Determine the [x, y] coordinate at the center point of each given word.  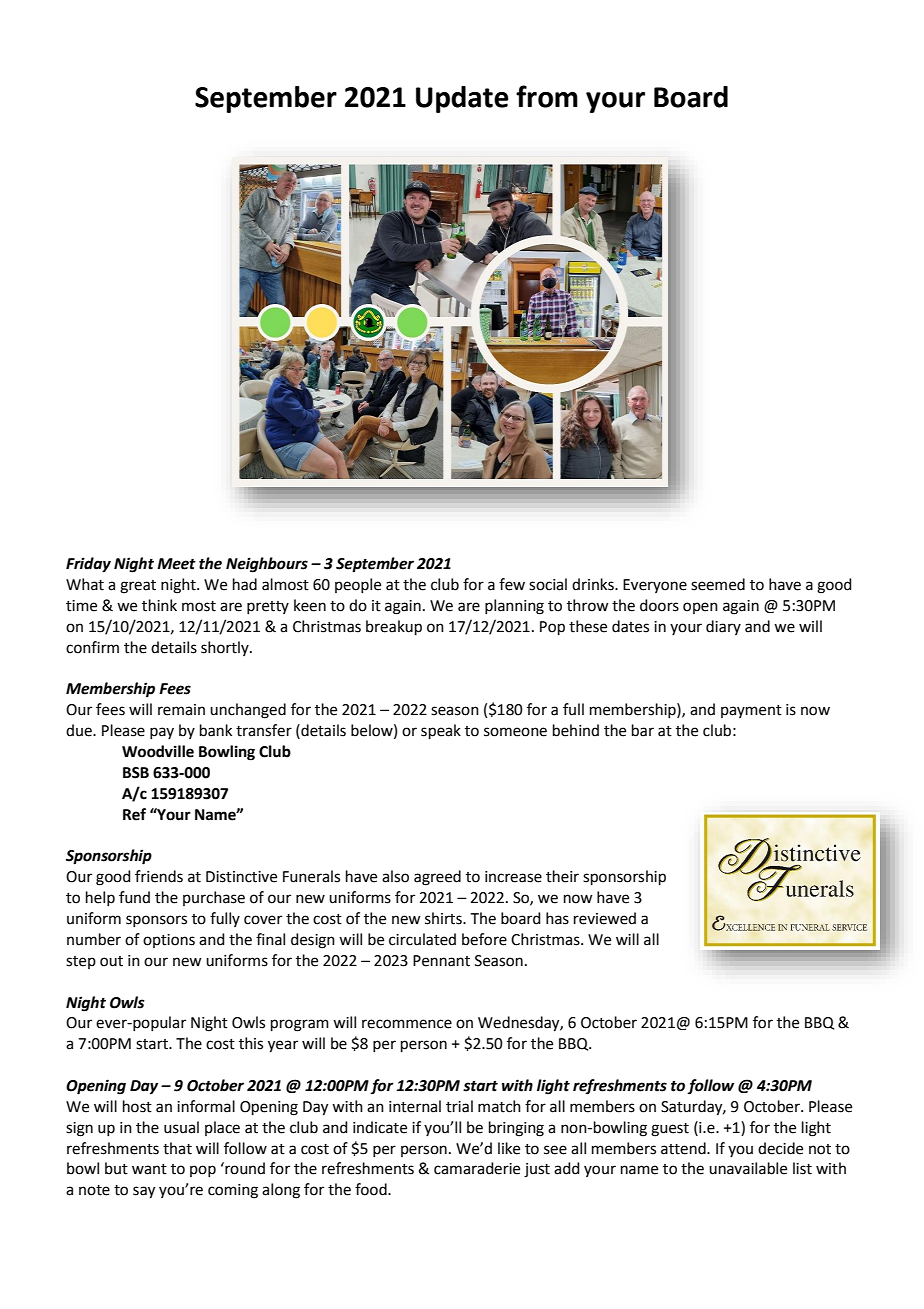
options [169, 941]
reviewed [605, 918]
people [358, 585]
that [177, 1148]
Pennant [441, 961]
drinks [594, 584]
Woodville [158, 751]
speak [441, 731]
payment [751, 711]
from [547, 96]
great [138, 587]
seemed [718, 584]
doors [659, 605]
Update [462, 99]
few [512, 584]
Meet [176, 564]
